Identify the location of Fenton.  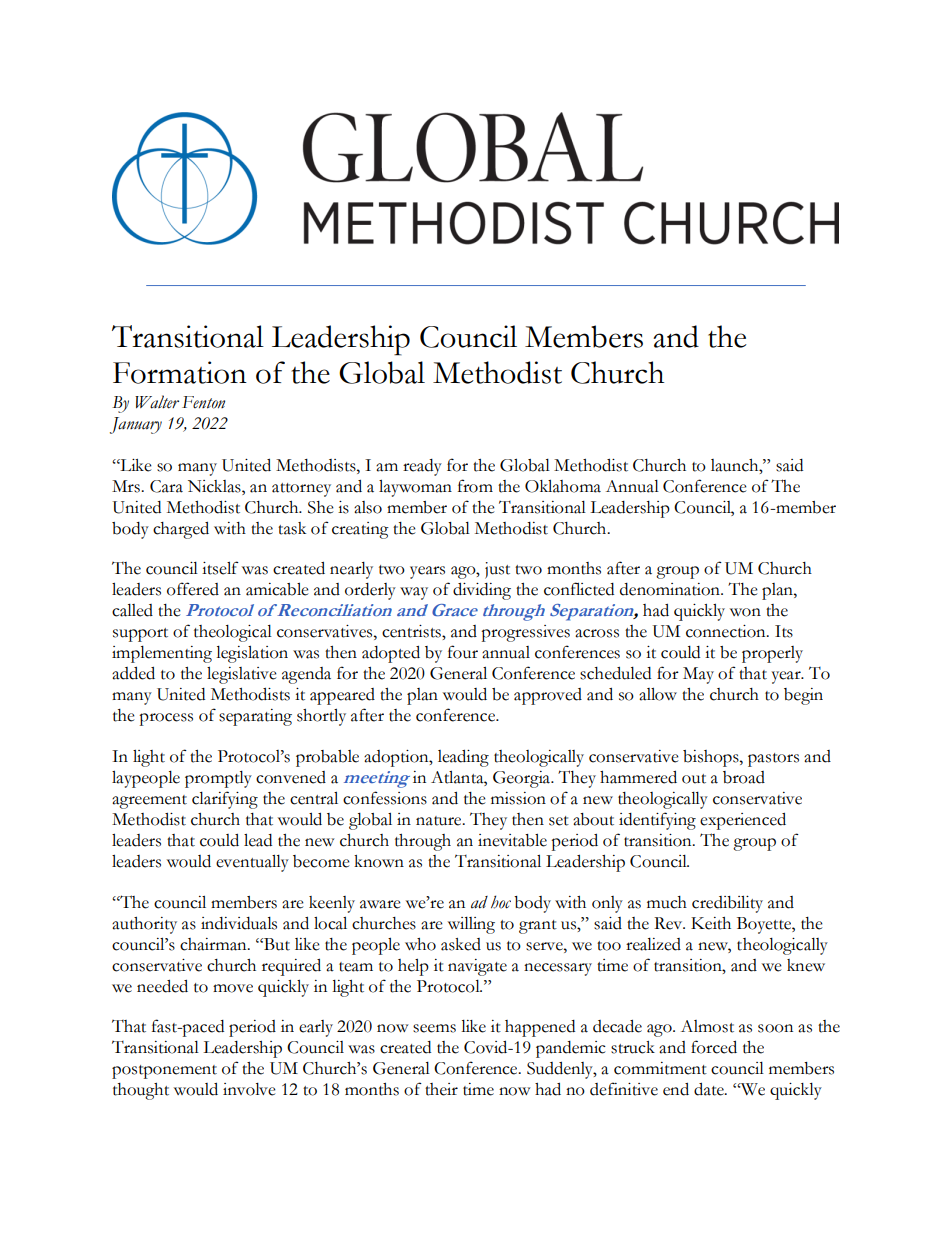
(203, 402).
